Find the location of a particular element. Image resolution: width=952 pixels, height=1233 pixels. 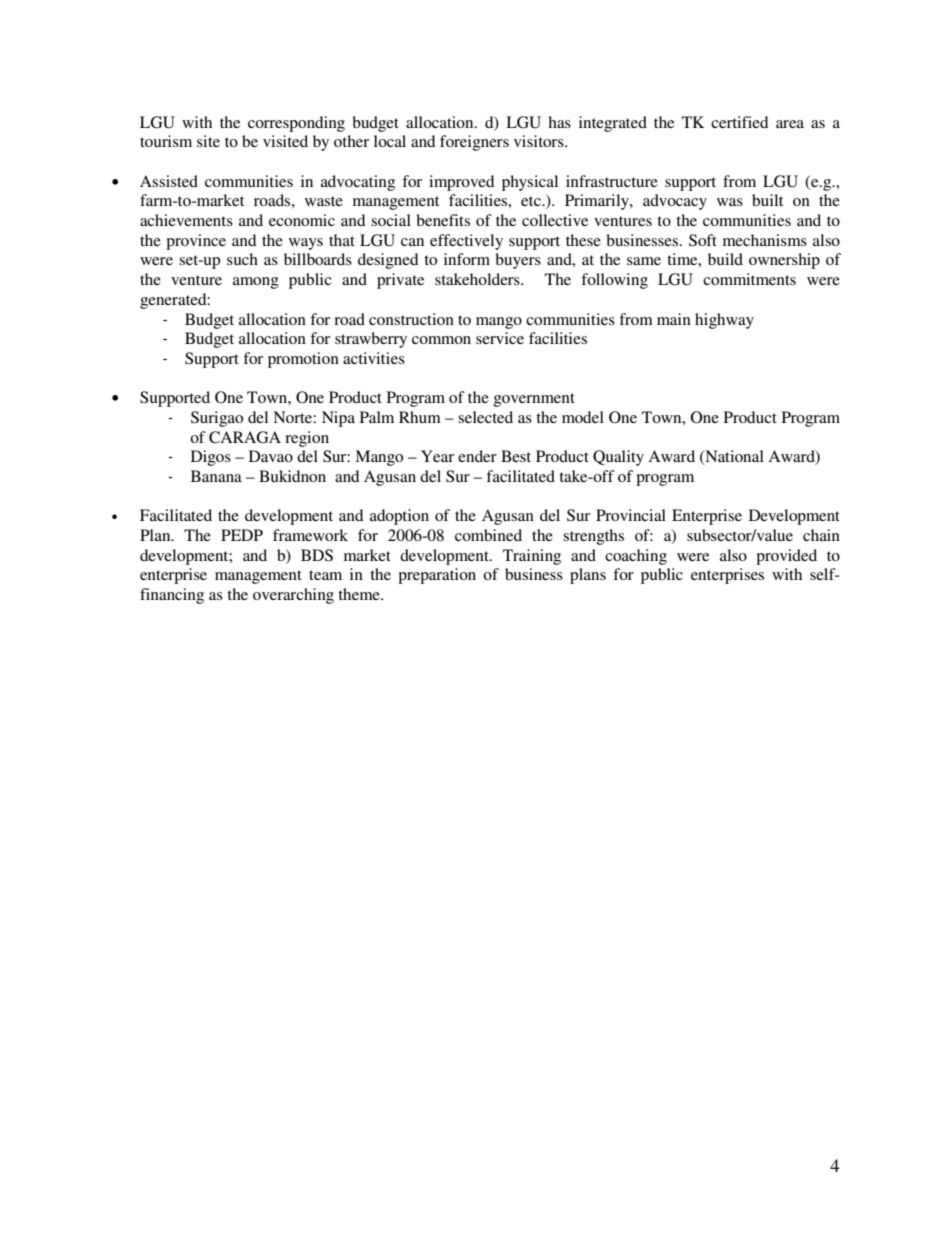

Quality is located at coordinates (618, 458).
